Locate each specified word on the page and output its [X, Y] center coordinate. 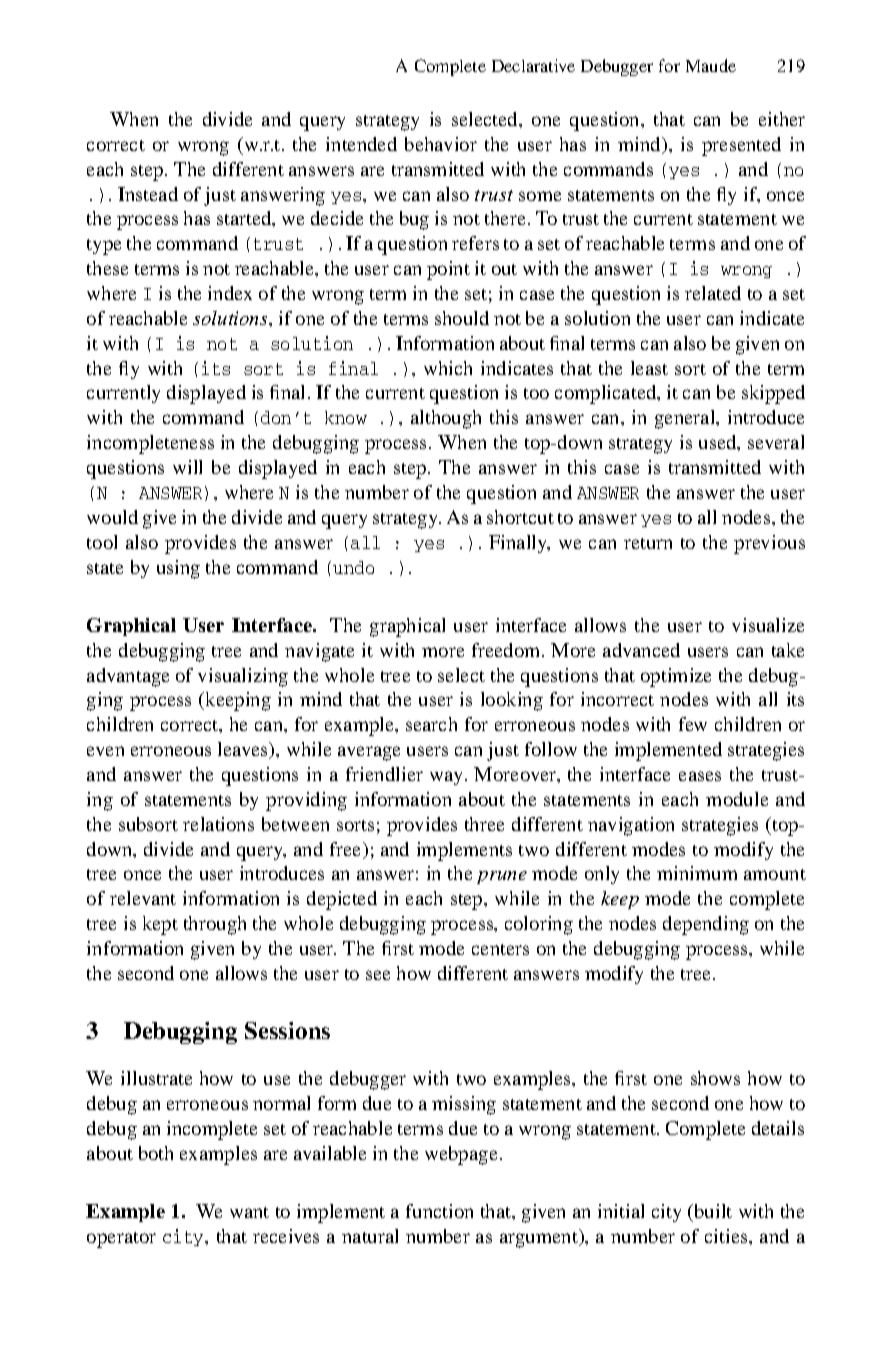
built [712, 1211]
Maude [711, 65]
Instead [148, 194]
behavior [441, 144]
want [249, 1212]
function [439, 1211]
